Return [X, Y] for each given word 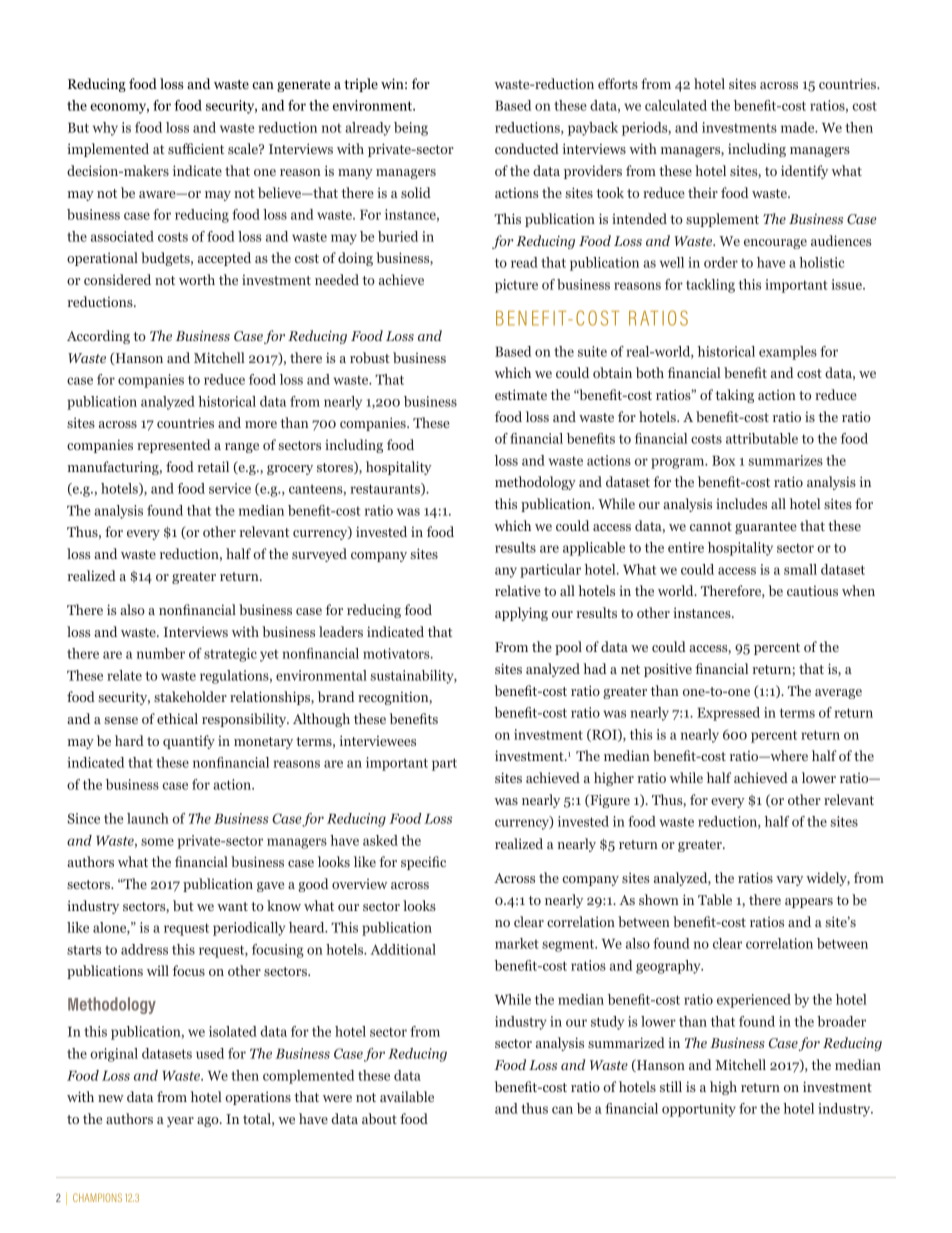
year [180, 1122]
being [411, 129]
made [799, 127]
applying [521, 614]
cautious [812, 591]
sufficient [196, 148]
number [161, 653]
